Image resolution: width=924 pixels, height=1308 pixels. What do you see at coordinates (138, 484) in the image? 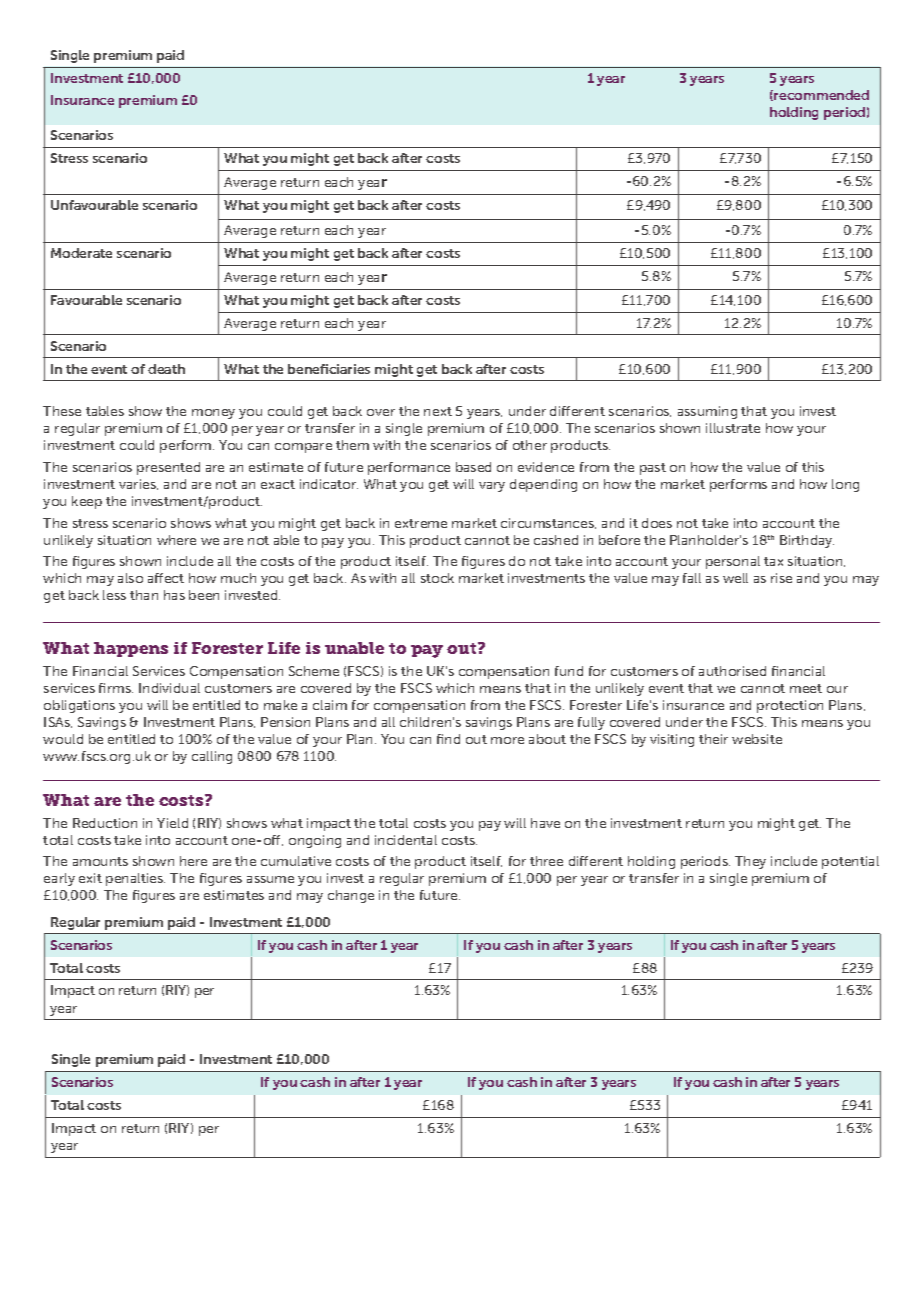
I see `varies` at bounding box center [138, 484].
